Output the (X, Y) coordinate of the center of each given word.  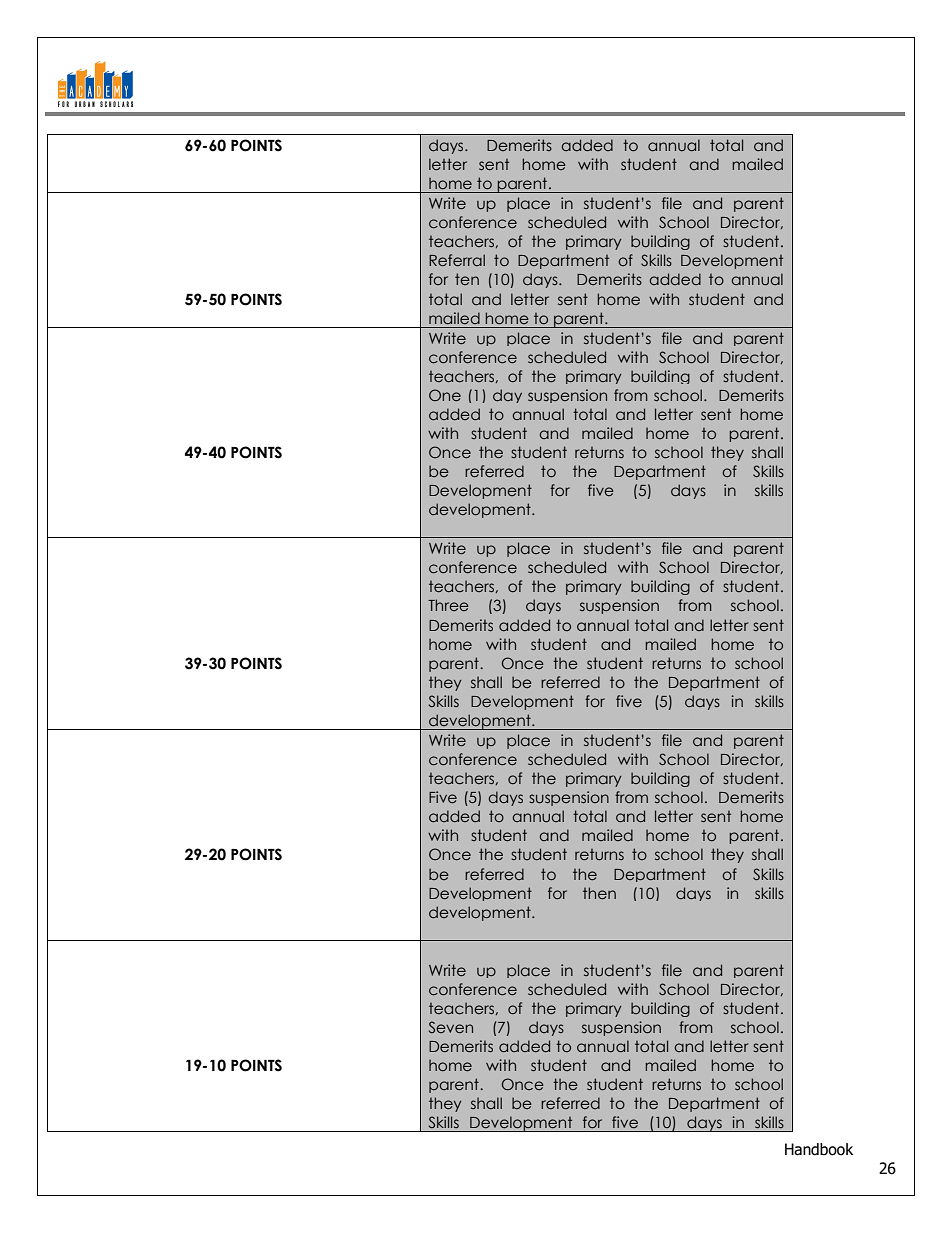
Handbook (819, 1149)
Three (448, 605)
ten (467, 279)
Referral (457, 260)
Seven (451, 1027)
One (445, 395)
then (599, 893)
